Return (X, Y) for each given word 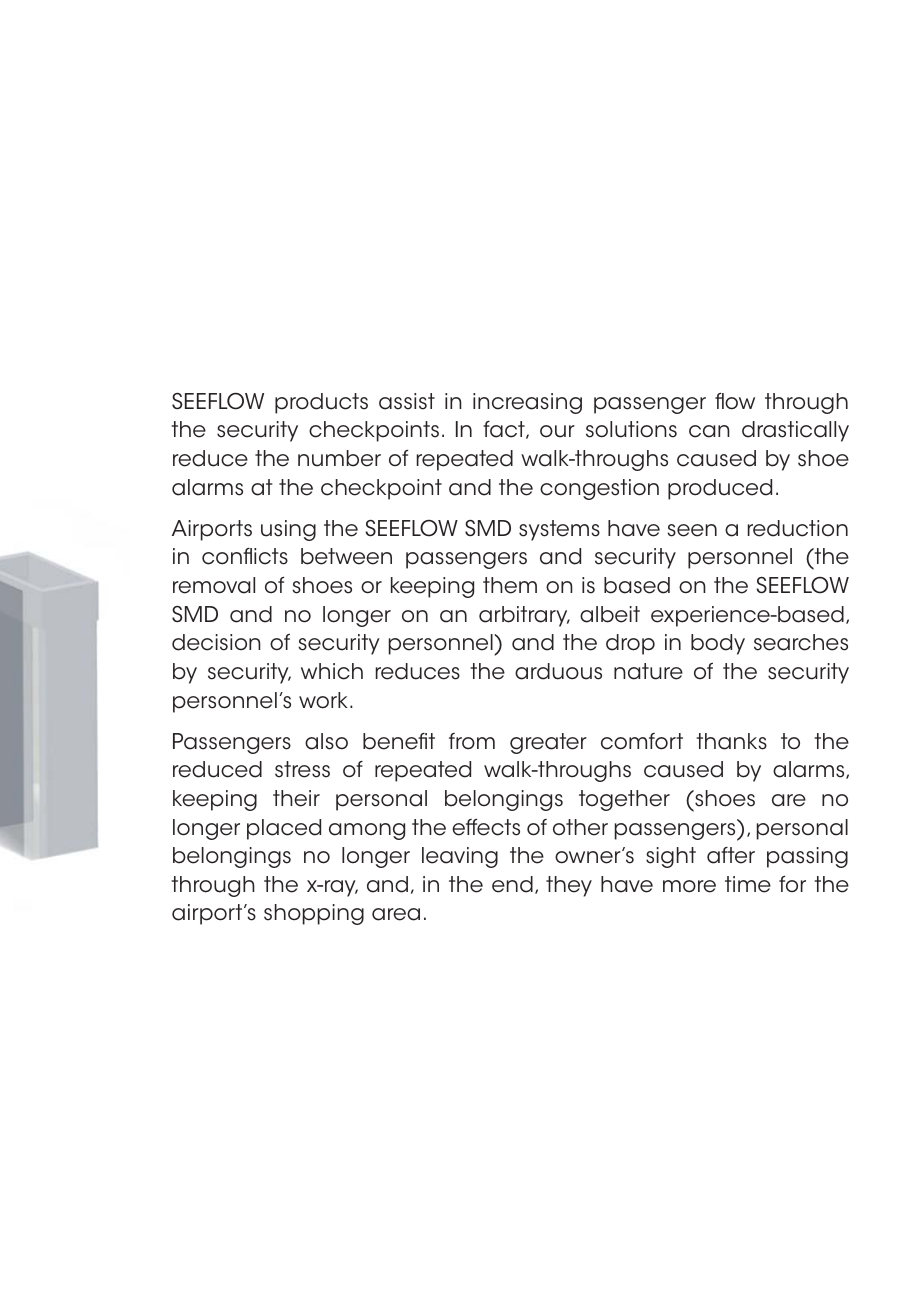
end (512, 884)
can (709, 431)
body (718, 644)
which (332, 671)
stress (302, 769)
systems (559, 530)
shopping (314, 914)
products (321, 403)
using (288, 530)
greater (548, 743)
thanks (731, 741)
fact (505, 430)
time (748, 884)
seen (692, 530)
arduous (558, 671)
